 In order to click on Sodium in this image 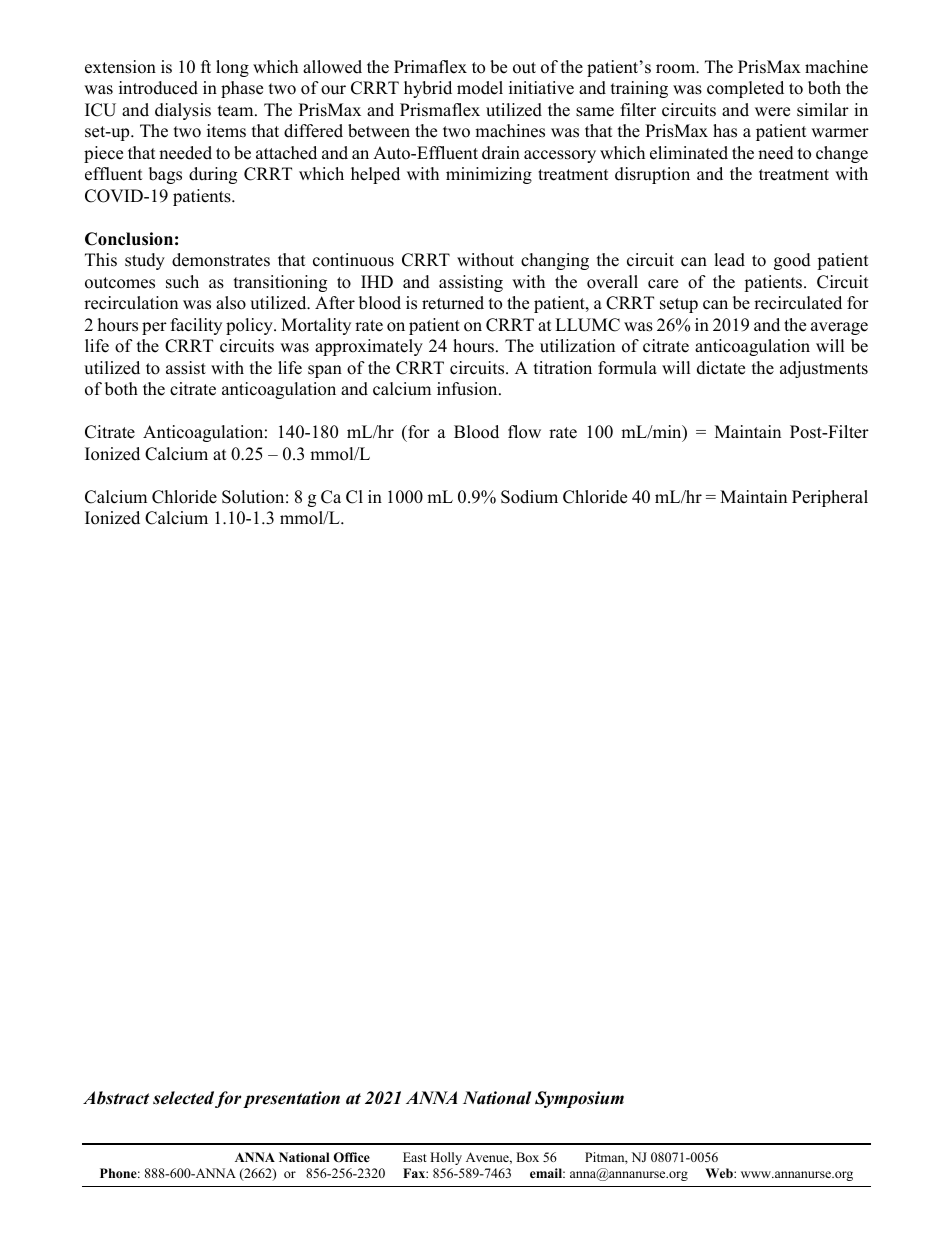, I will do `click(529, 497)`.
